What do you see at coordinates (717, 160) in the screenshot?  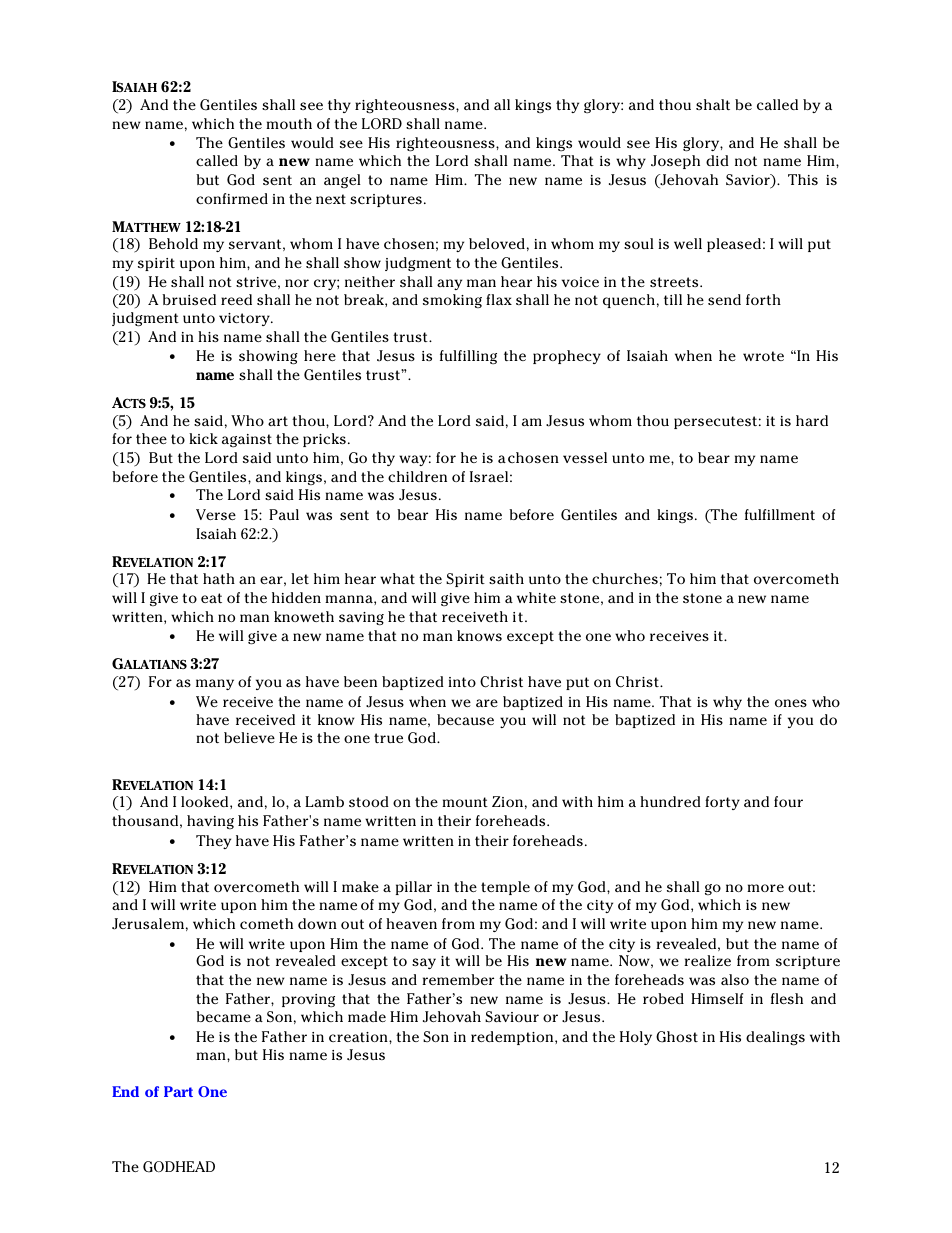 I see `did` at bounding box center [717, 160].
